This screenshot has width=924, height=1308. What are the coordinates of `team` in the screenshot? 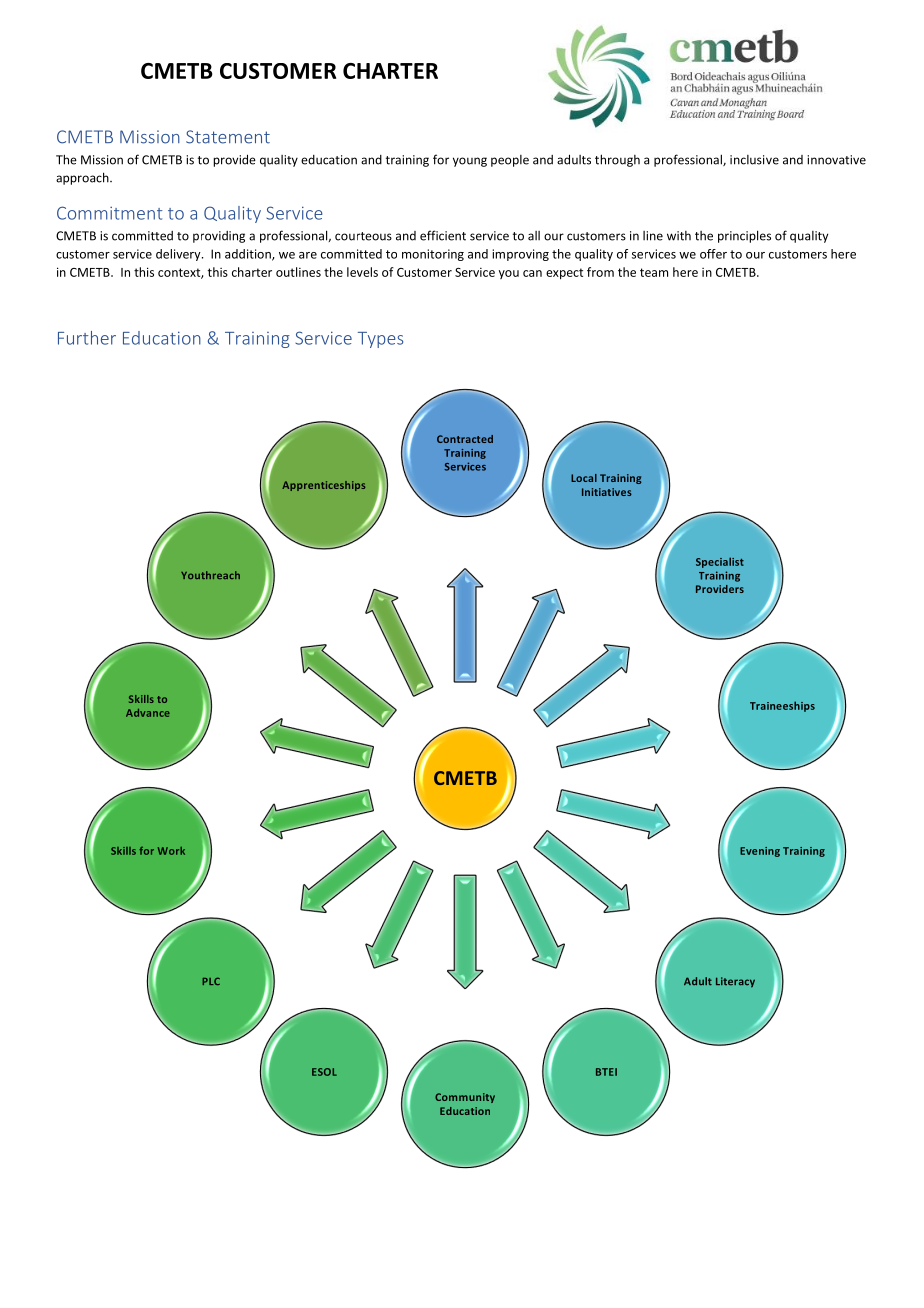 It's located at (654, 272).
